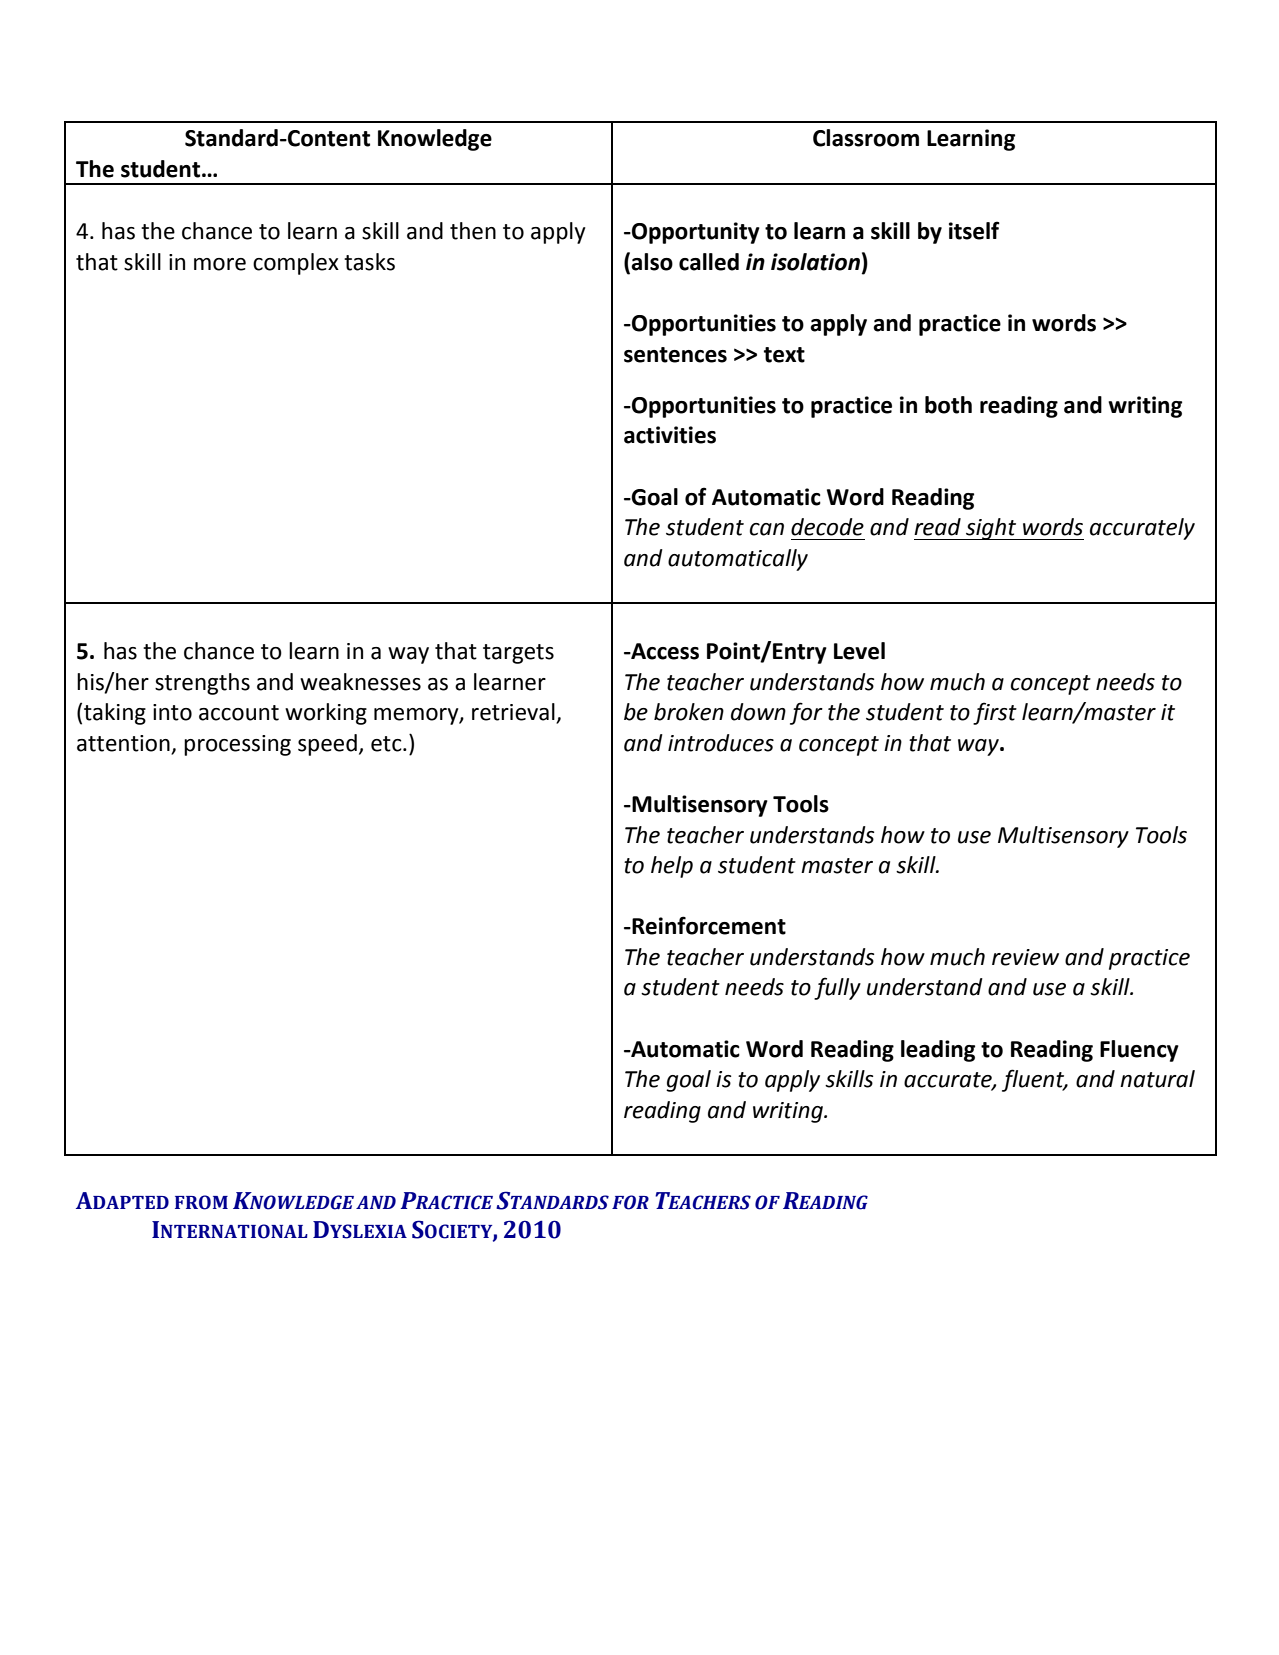 This screenshot has width=1279, height=1655. Describe the element at coordinates (664, 651) in the screenshot. I see `Access` at that location.
